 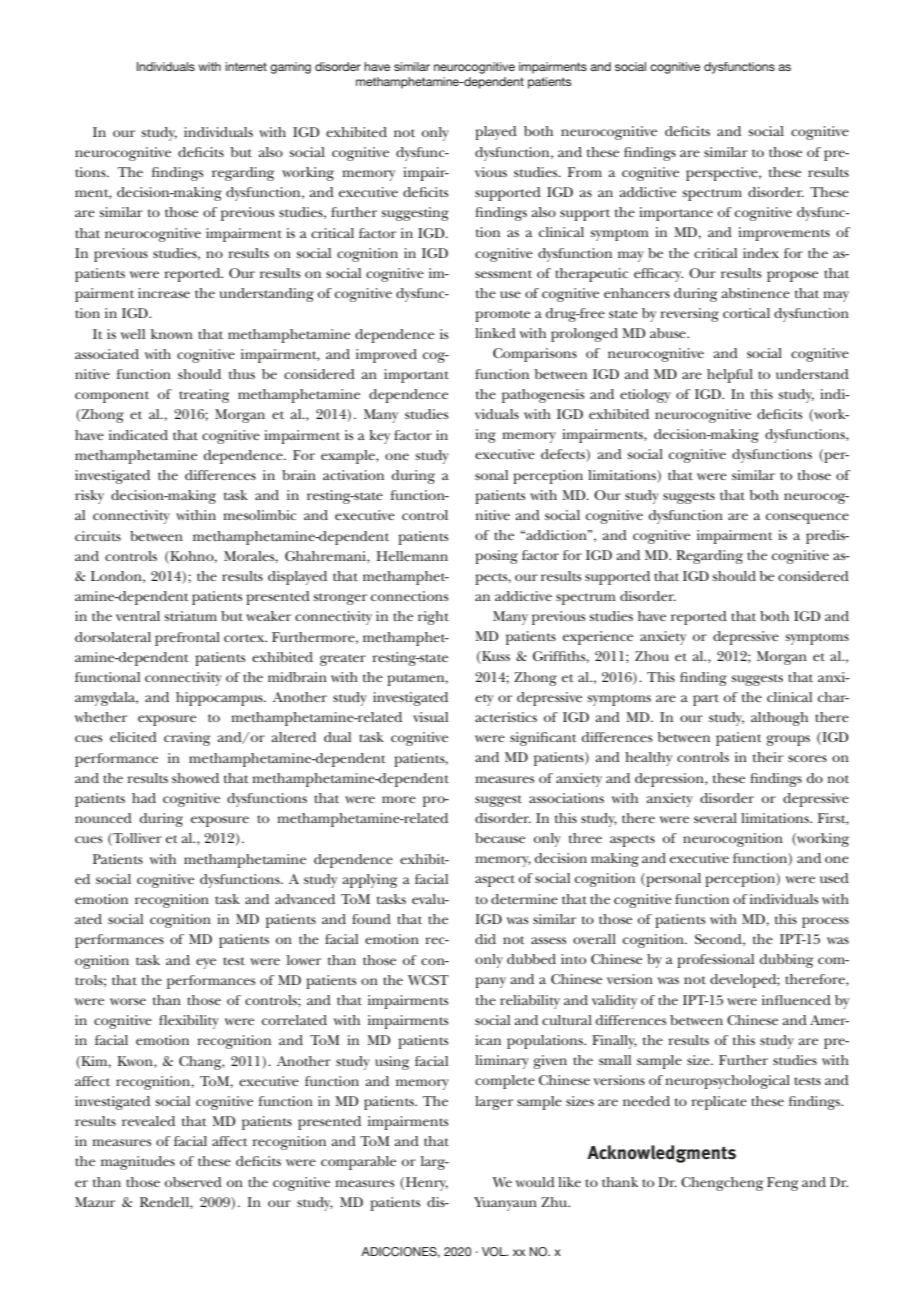 What do you see at coordinates (206, 963) in the screenshot?
I see `eye` at bounding box center [206, 963].
